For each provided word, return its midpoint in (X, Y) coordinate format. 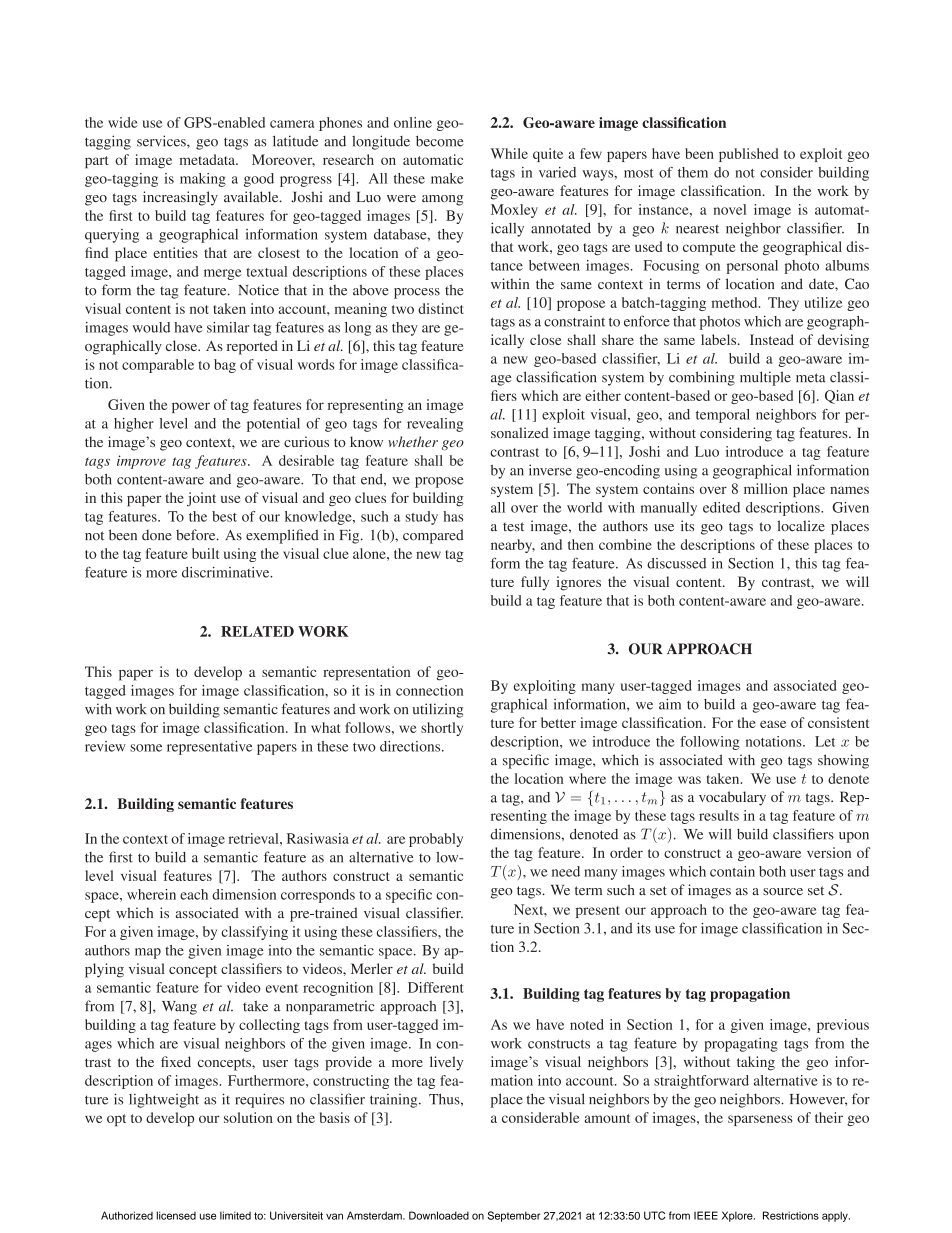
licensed (176, 1215)
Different (436, 987)
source (783, 891)
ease (773, 724)
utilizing (438, 710)
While (509, 153)
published (748, 155)
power (191, 407)
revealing (435, 425)
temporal (723, 416)
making (203, 180)
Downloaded (439, 1215)
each (194, 894)
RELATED (257, 631)
